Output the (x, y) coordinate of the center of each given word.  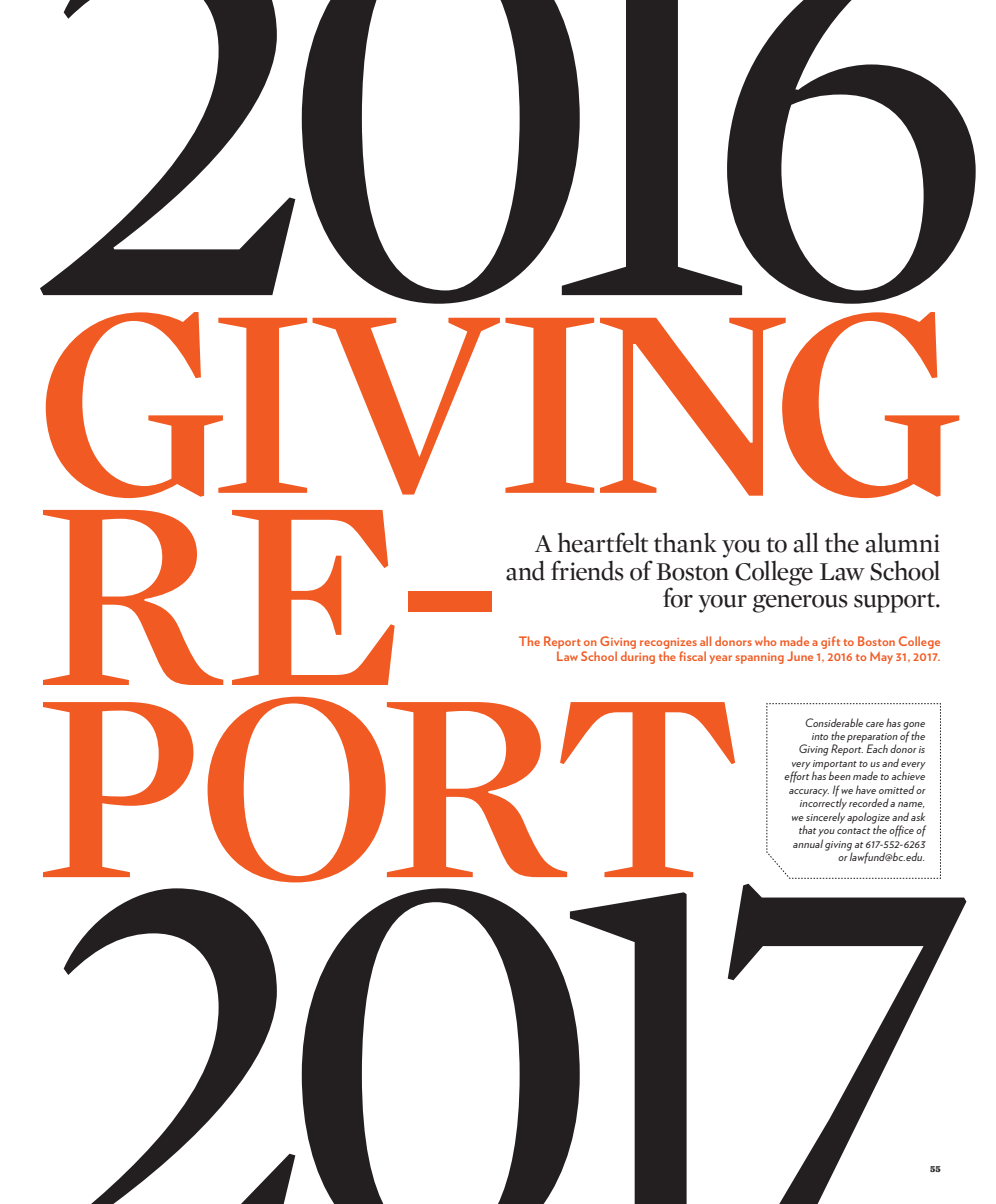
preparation (872, 739)
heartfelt (603, 542)
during (638, 657)
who (765, 641)
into (820, 736)
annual (808, 843)
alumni (903, 542)
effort (796, 776)
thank (685, 542)
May (881, 658)
